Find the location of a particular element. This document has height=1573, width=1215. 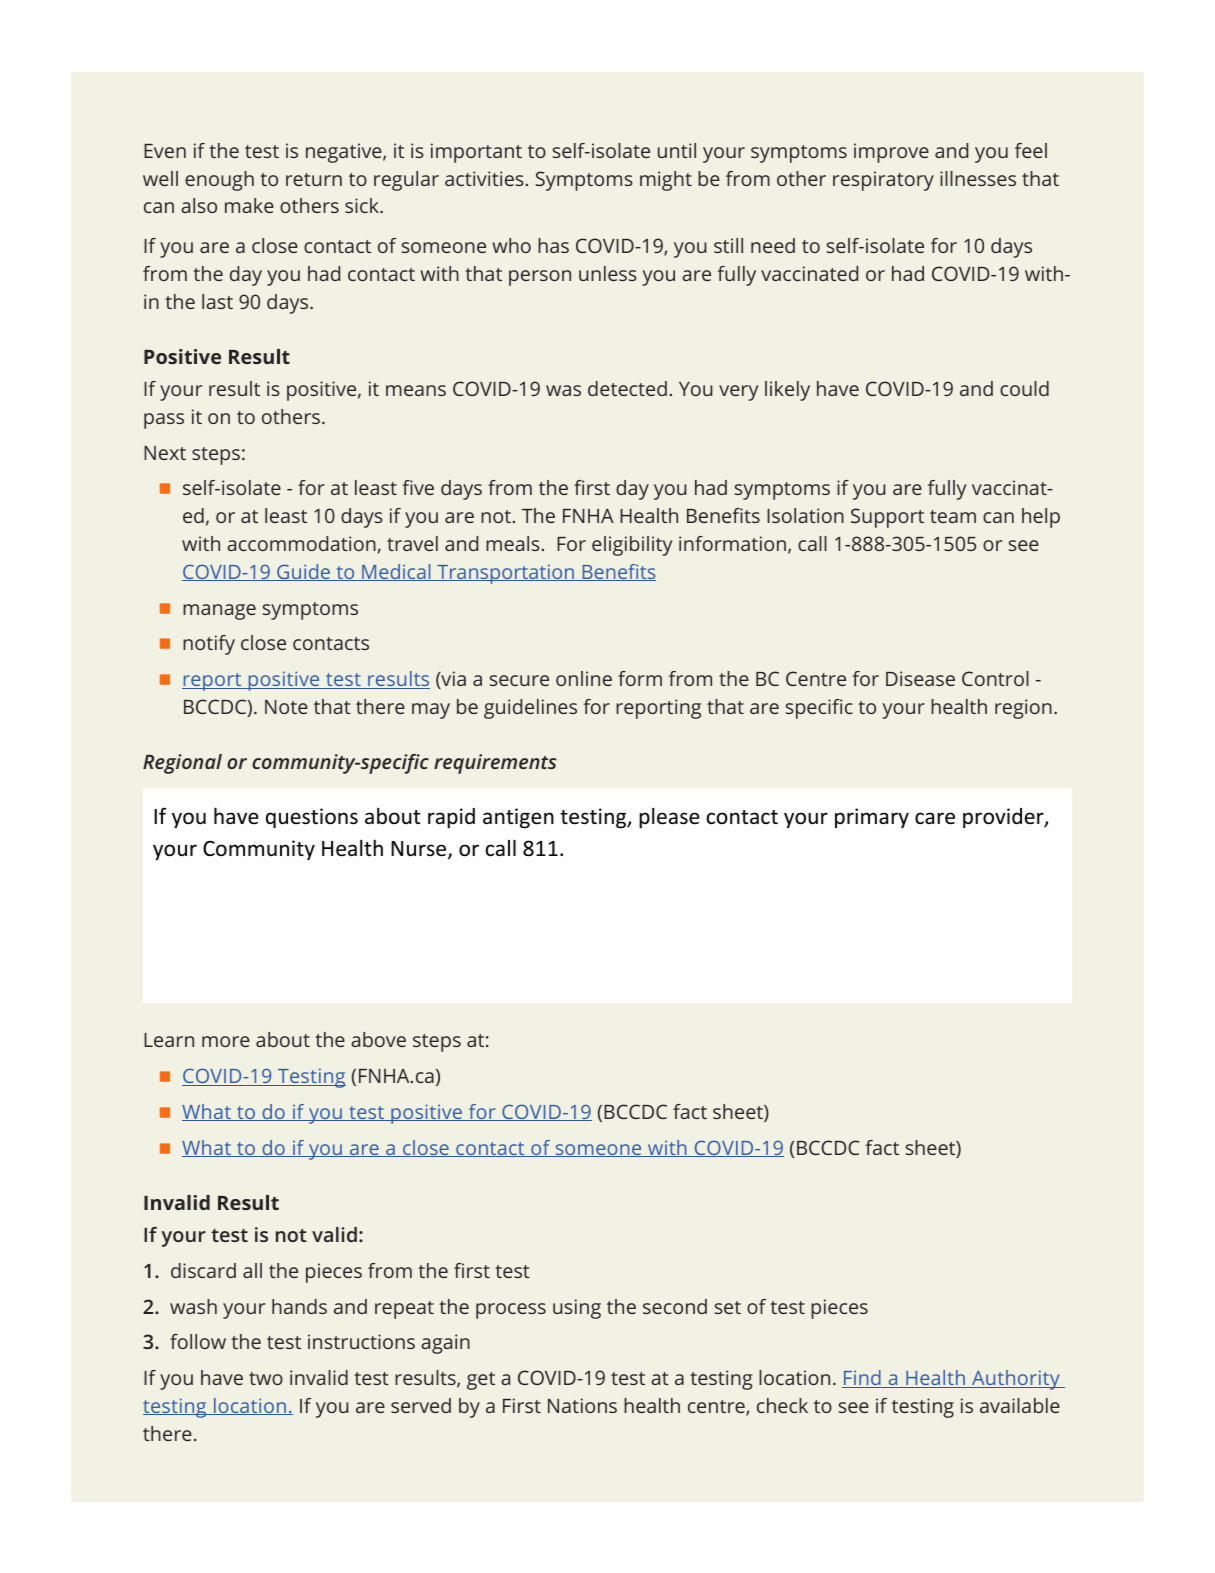

two is located at coordinates (266, 1378).
